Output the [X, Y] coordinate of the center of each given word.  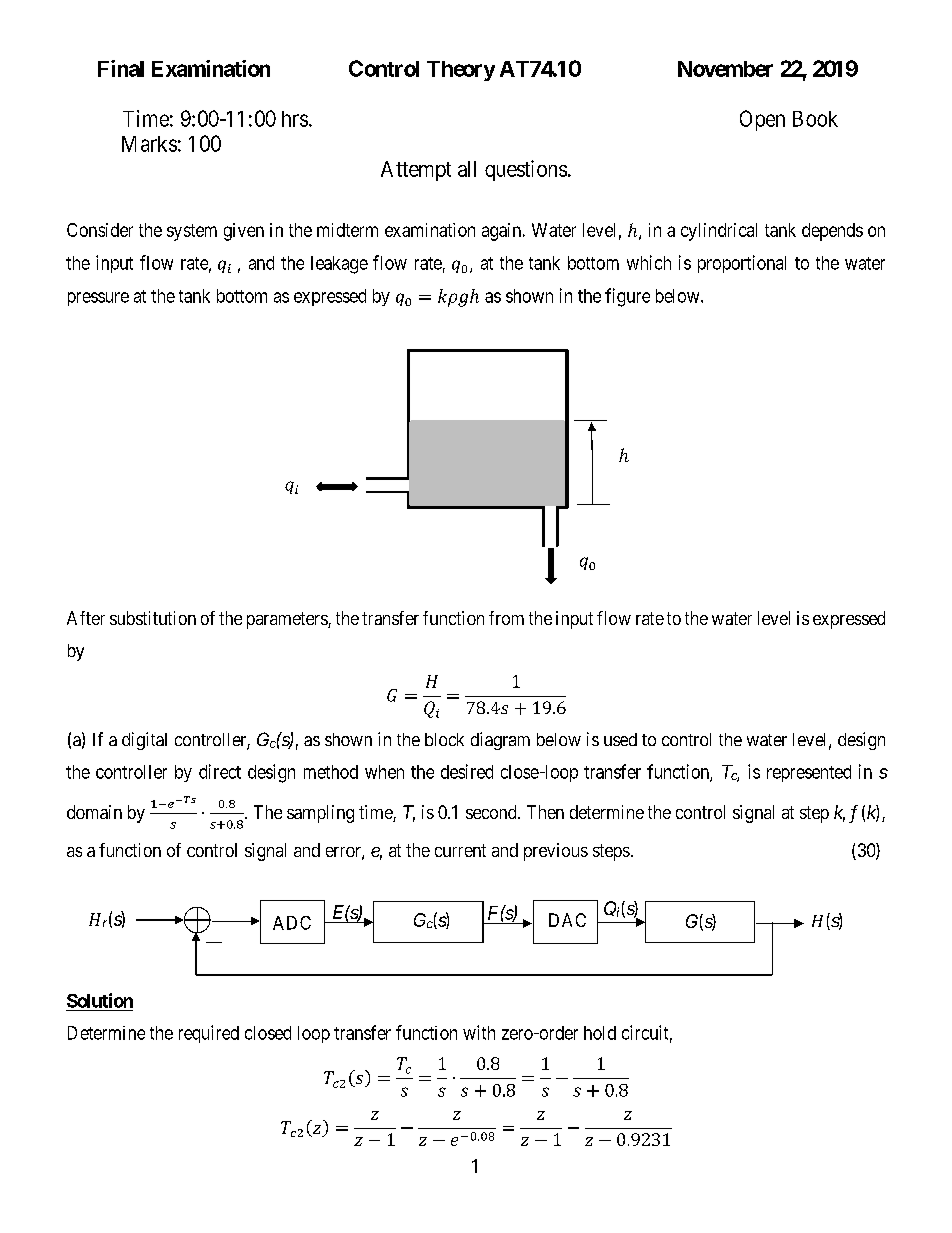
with [479, 1032]
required [209, 1034]
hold [600, 1033]
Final [121, 68]
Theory [461, 71]
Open [762, 120]
